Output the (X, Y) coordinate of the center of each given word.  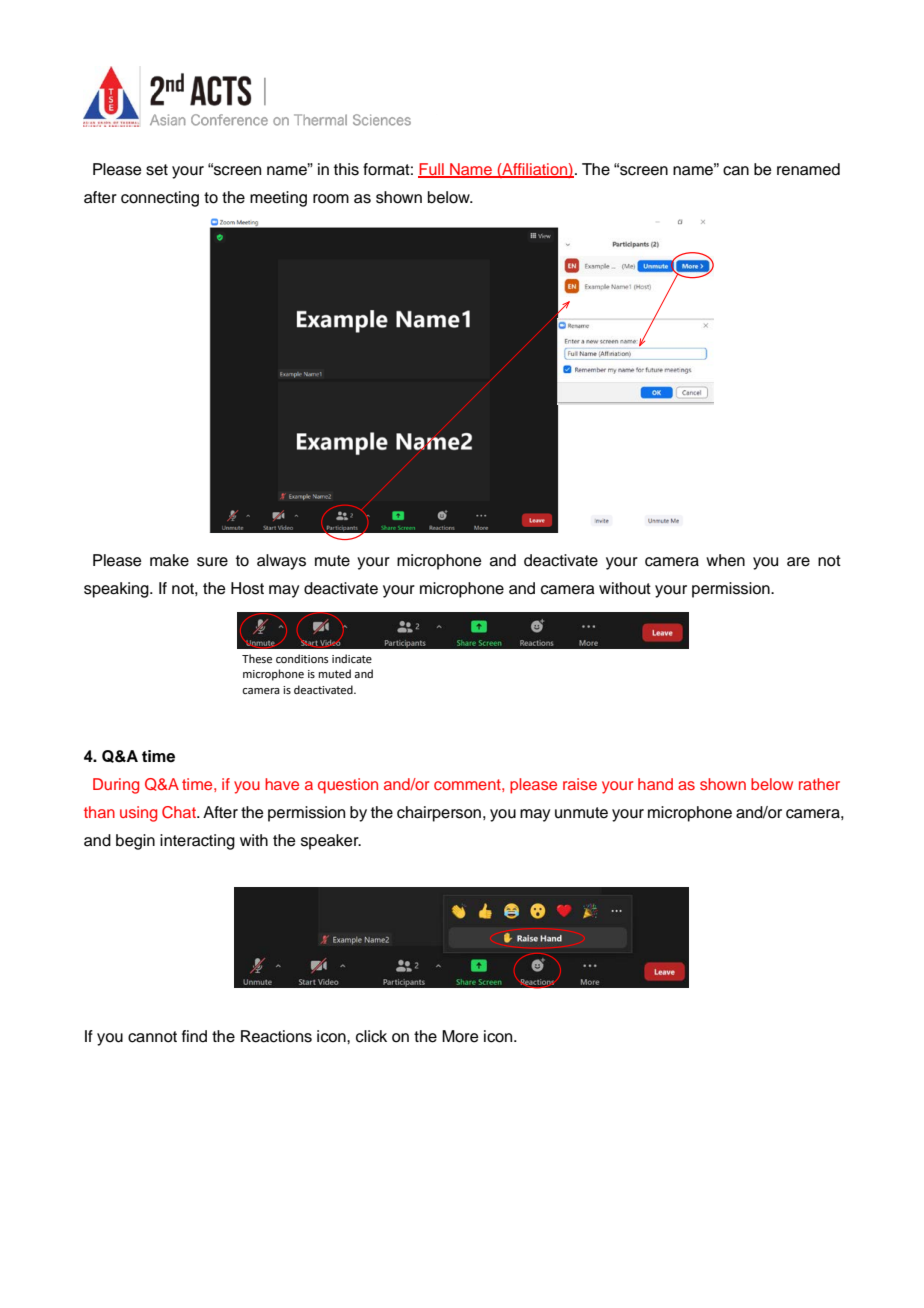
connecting (160, 199)
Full (432, 170)
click (371, 1036)
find (194, 1036)
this (346, 169)
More (460, 1036)
